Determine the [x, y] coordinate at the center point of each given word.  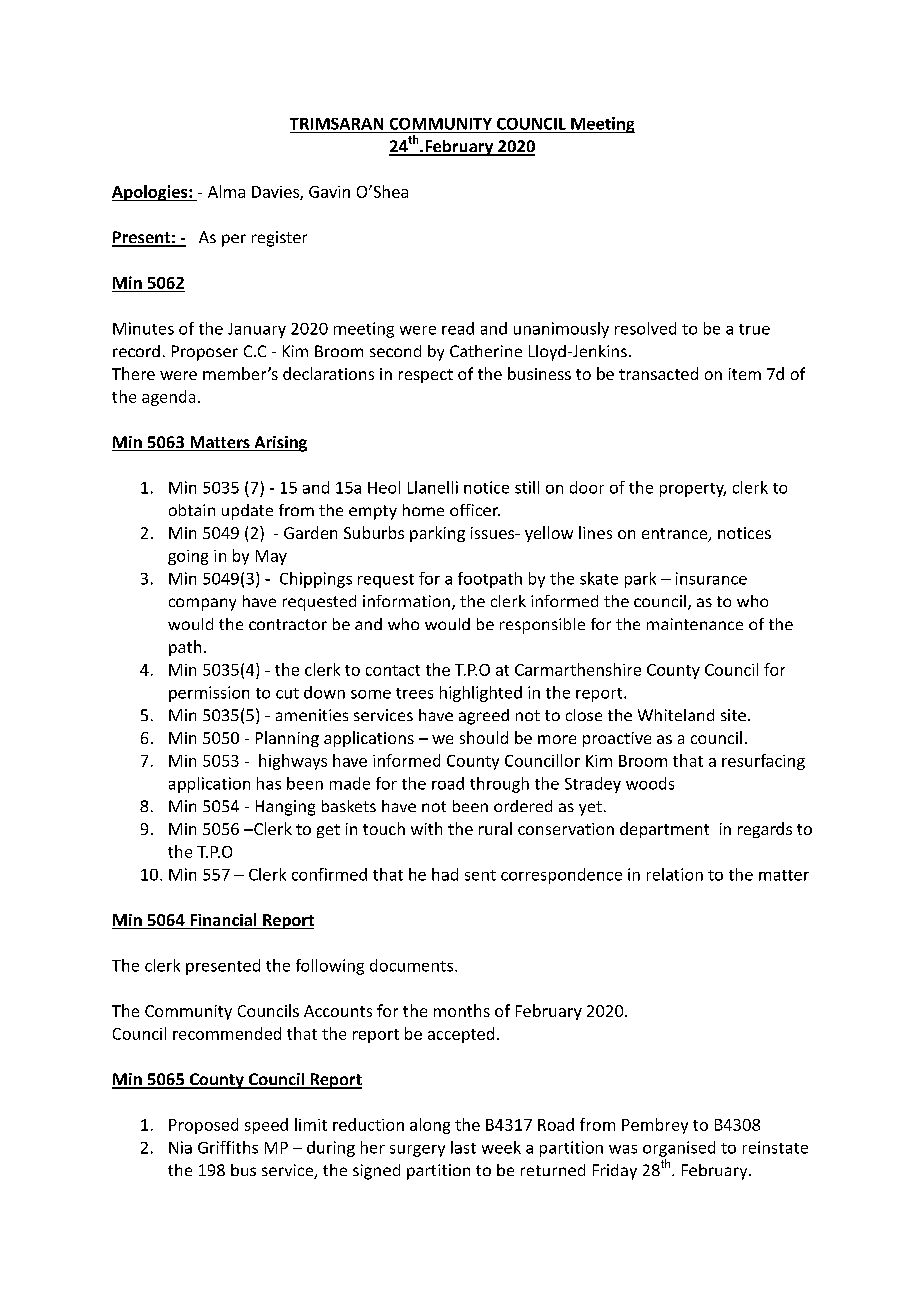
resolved [645, 328]
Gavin [329, 192]
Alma [226, 191]
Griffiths [228, 1147]
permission [209, 694]
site [733, 715]
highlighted [481, 694]
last [463, 1147]
